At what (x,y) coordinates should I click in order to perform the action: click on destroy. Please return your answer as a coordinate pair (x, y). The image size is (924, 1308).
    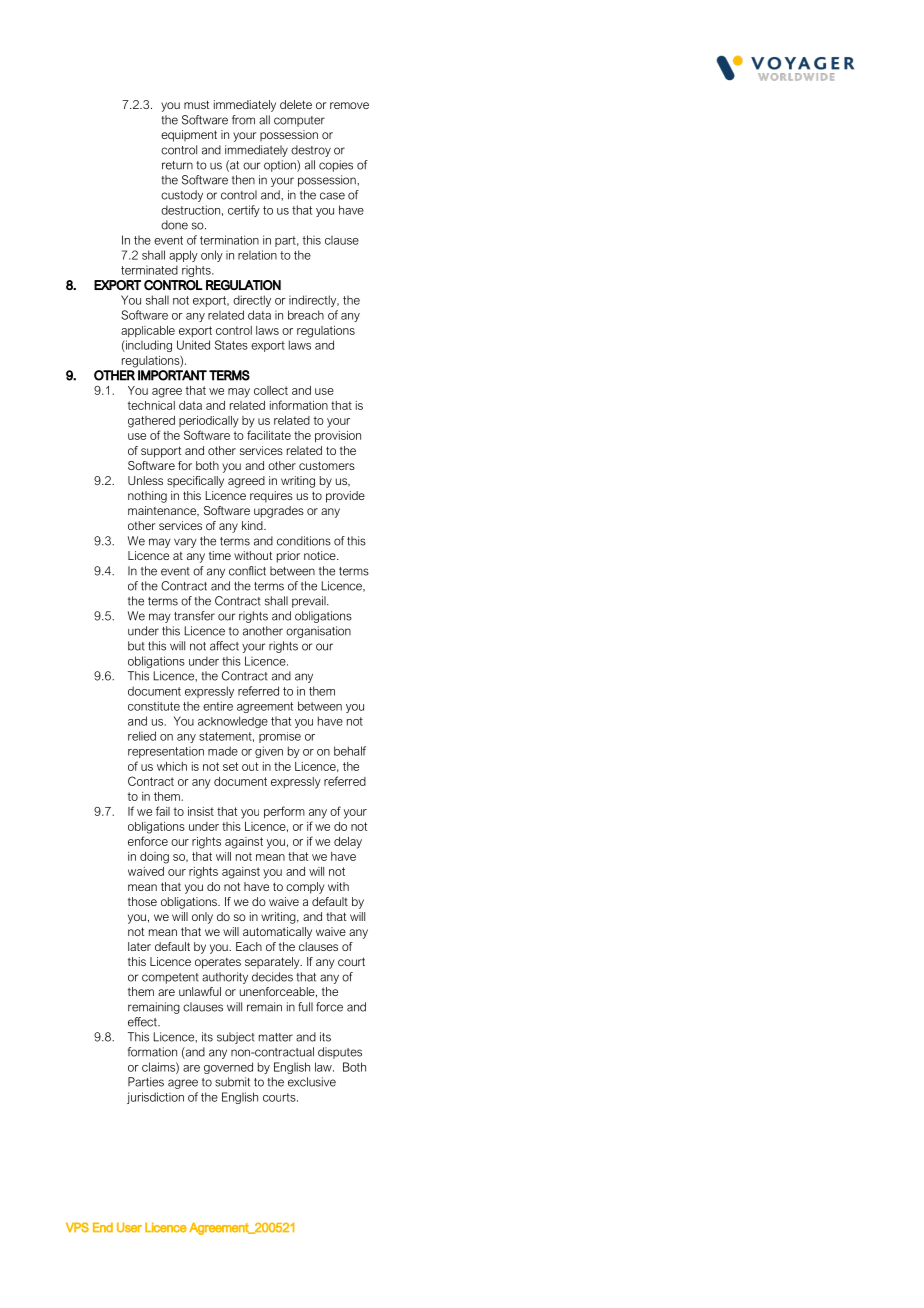
    Looking at the image, I should click on (311, 151).
